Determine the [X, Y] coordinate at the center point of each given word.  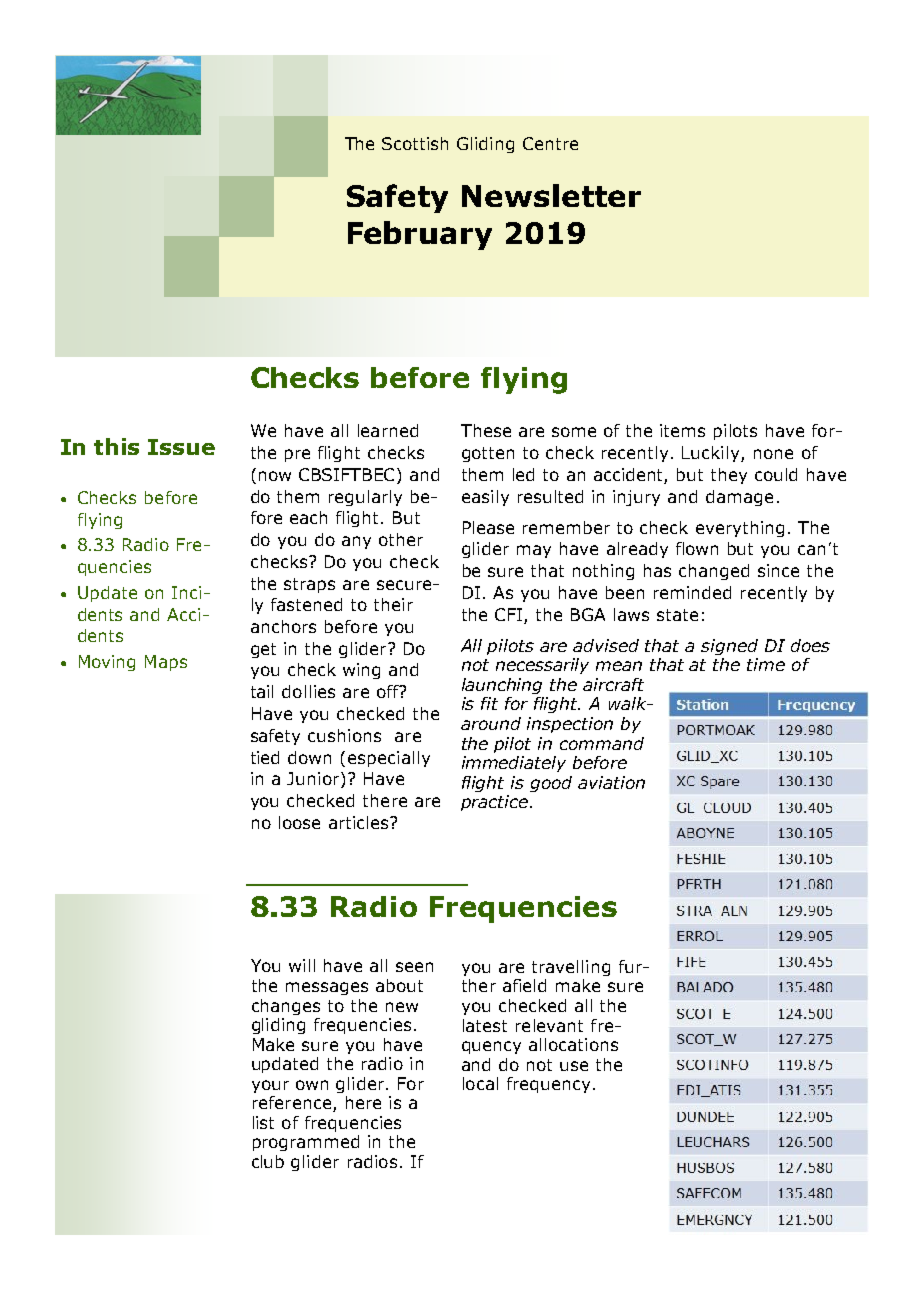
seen [414, 967]
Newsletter [551, 195]
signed [729, 647]
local [480, 1083]
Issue [181, 447]
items [682, 430]
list [263, 1122]
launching [502, 686]
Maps [166, 663]
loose [299, 822]
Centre [550, 143]
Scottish [415, 143]
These [486, 430]
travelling [571, 968]
